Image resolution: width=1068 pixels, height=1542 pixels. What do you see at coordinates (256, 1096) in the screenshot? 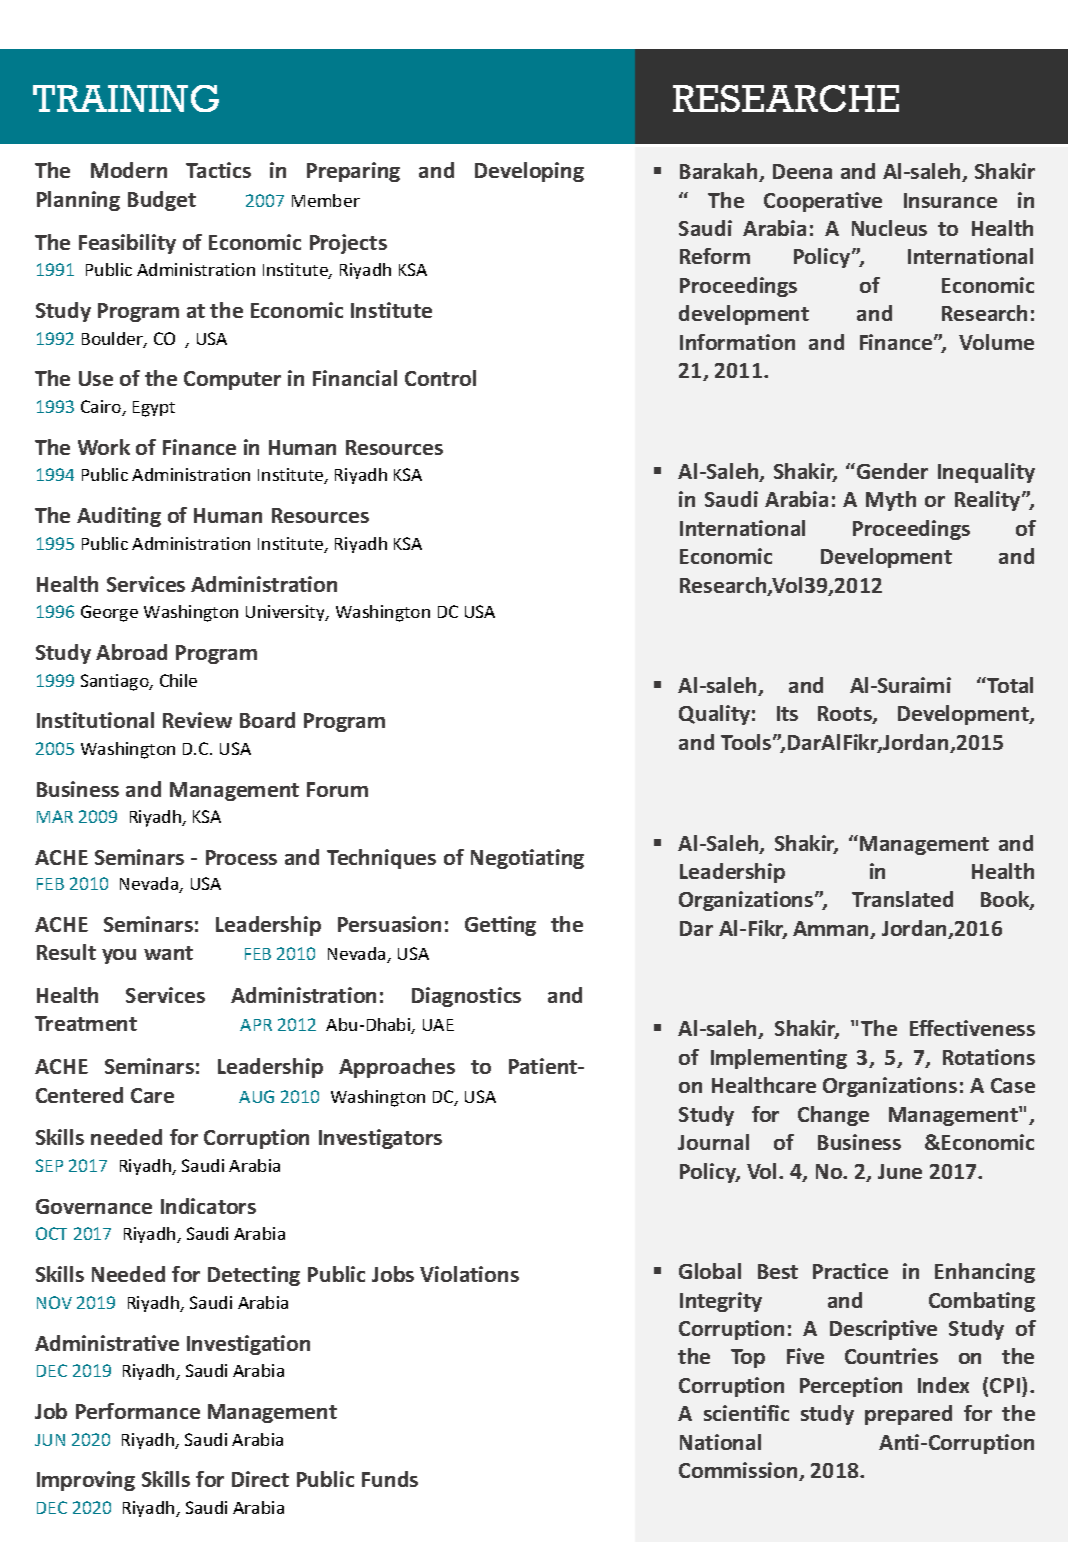
I see `AUG` at bounding box center [256, 1096].
